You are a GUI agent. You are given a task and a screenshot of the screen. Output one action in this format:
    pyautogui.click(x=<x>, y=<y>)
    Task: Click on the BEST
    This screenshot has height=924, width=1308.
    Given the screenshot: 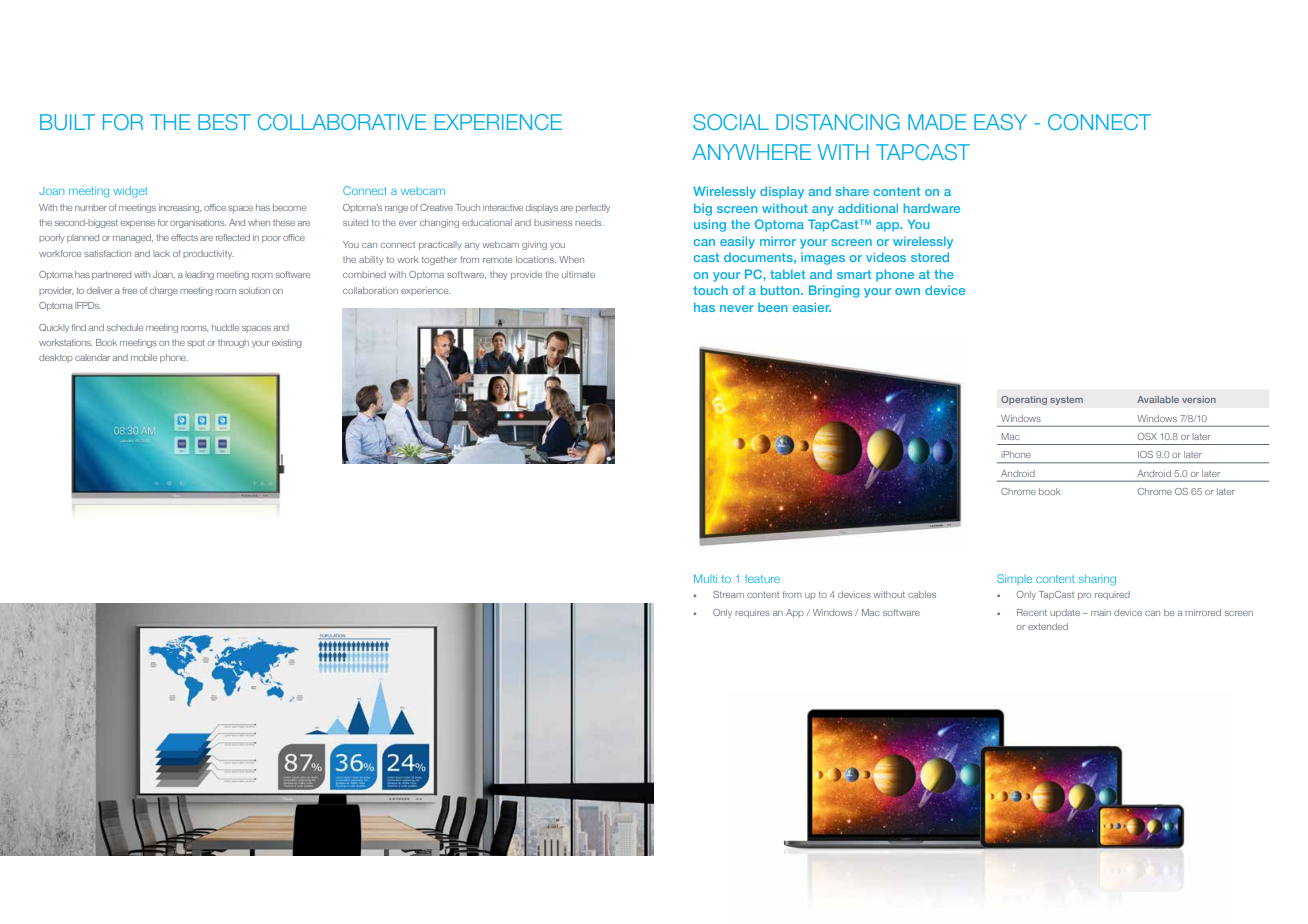 What is the action you would take?
    pyautogui.click(x=224, y=122)
